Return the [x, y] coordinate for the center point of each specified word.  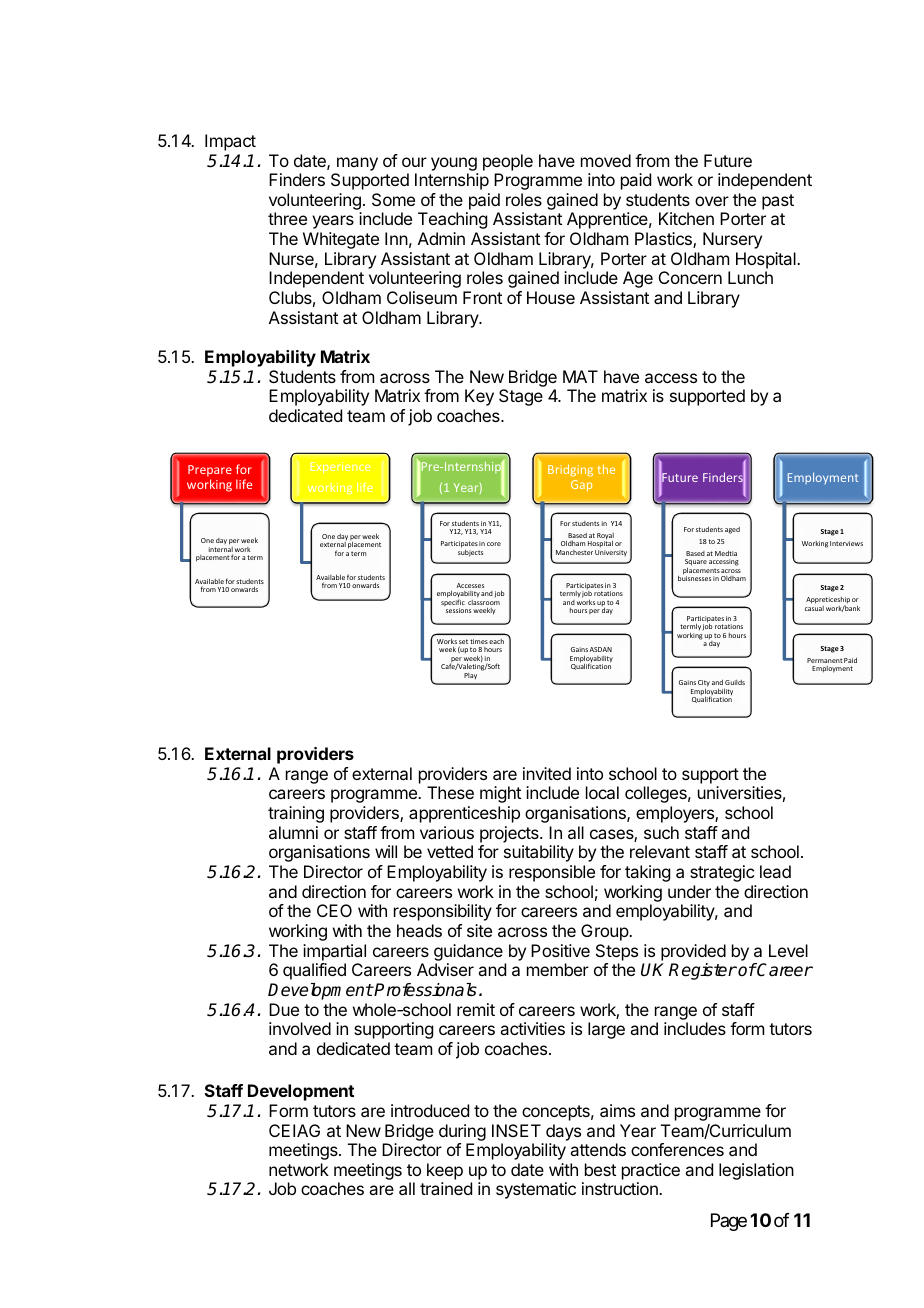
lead [775, 871]
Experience [340, 467]
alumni [293, 832]
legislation [756, 1171]
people [508, 162]
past [778, 202]
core [494, 544]
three [287, 218]
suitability [539, 853]
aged [732, 530]
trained [446, 1188]
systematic [536, 1190]
